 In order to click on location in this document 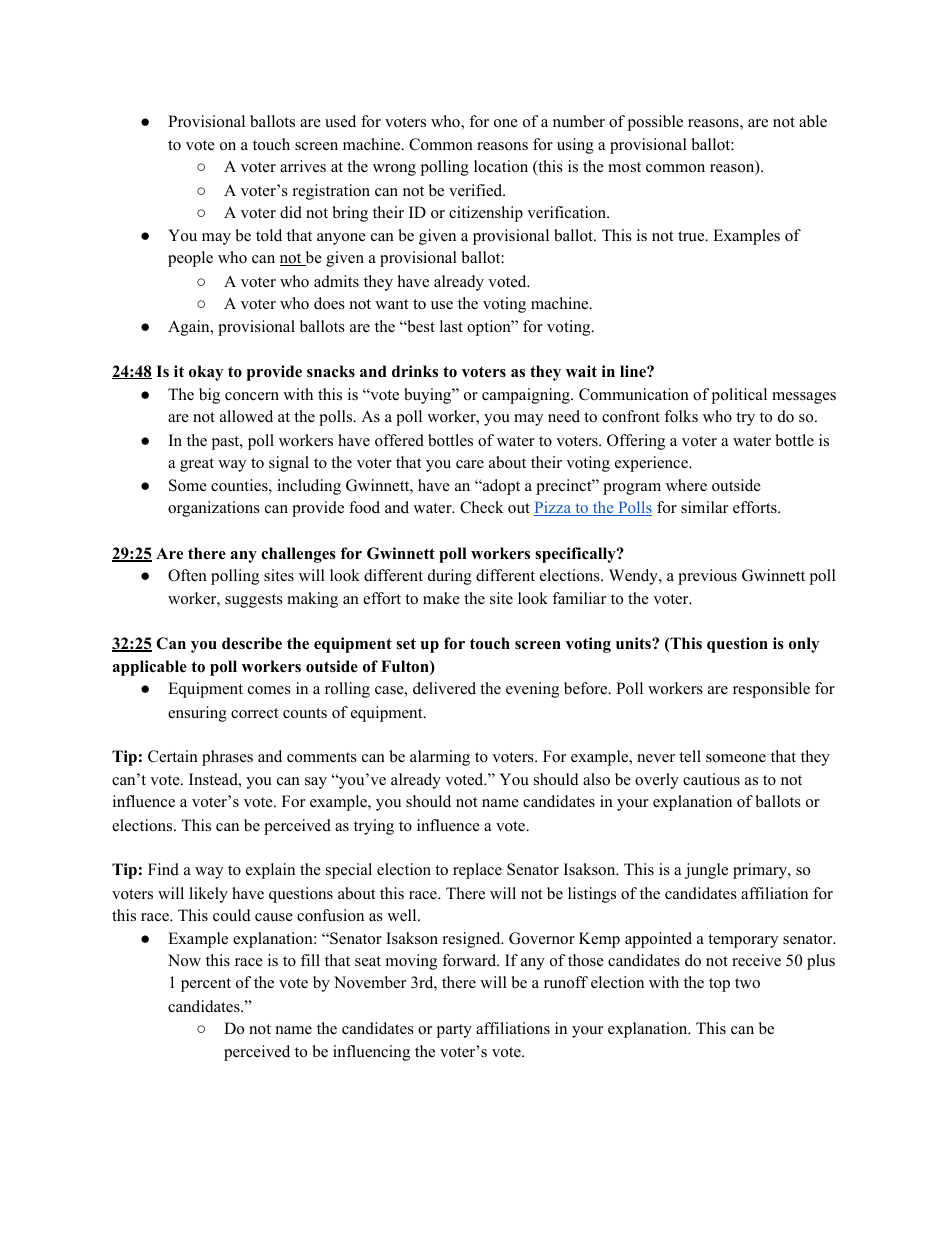, I will do `click(501, 166)`.
